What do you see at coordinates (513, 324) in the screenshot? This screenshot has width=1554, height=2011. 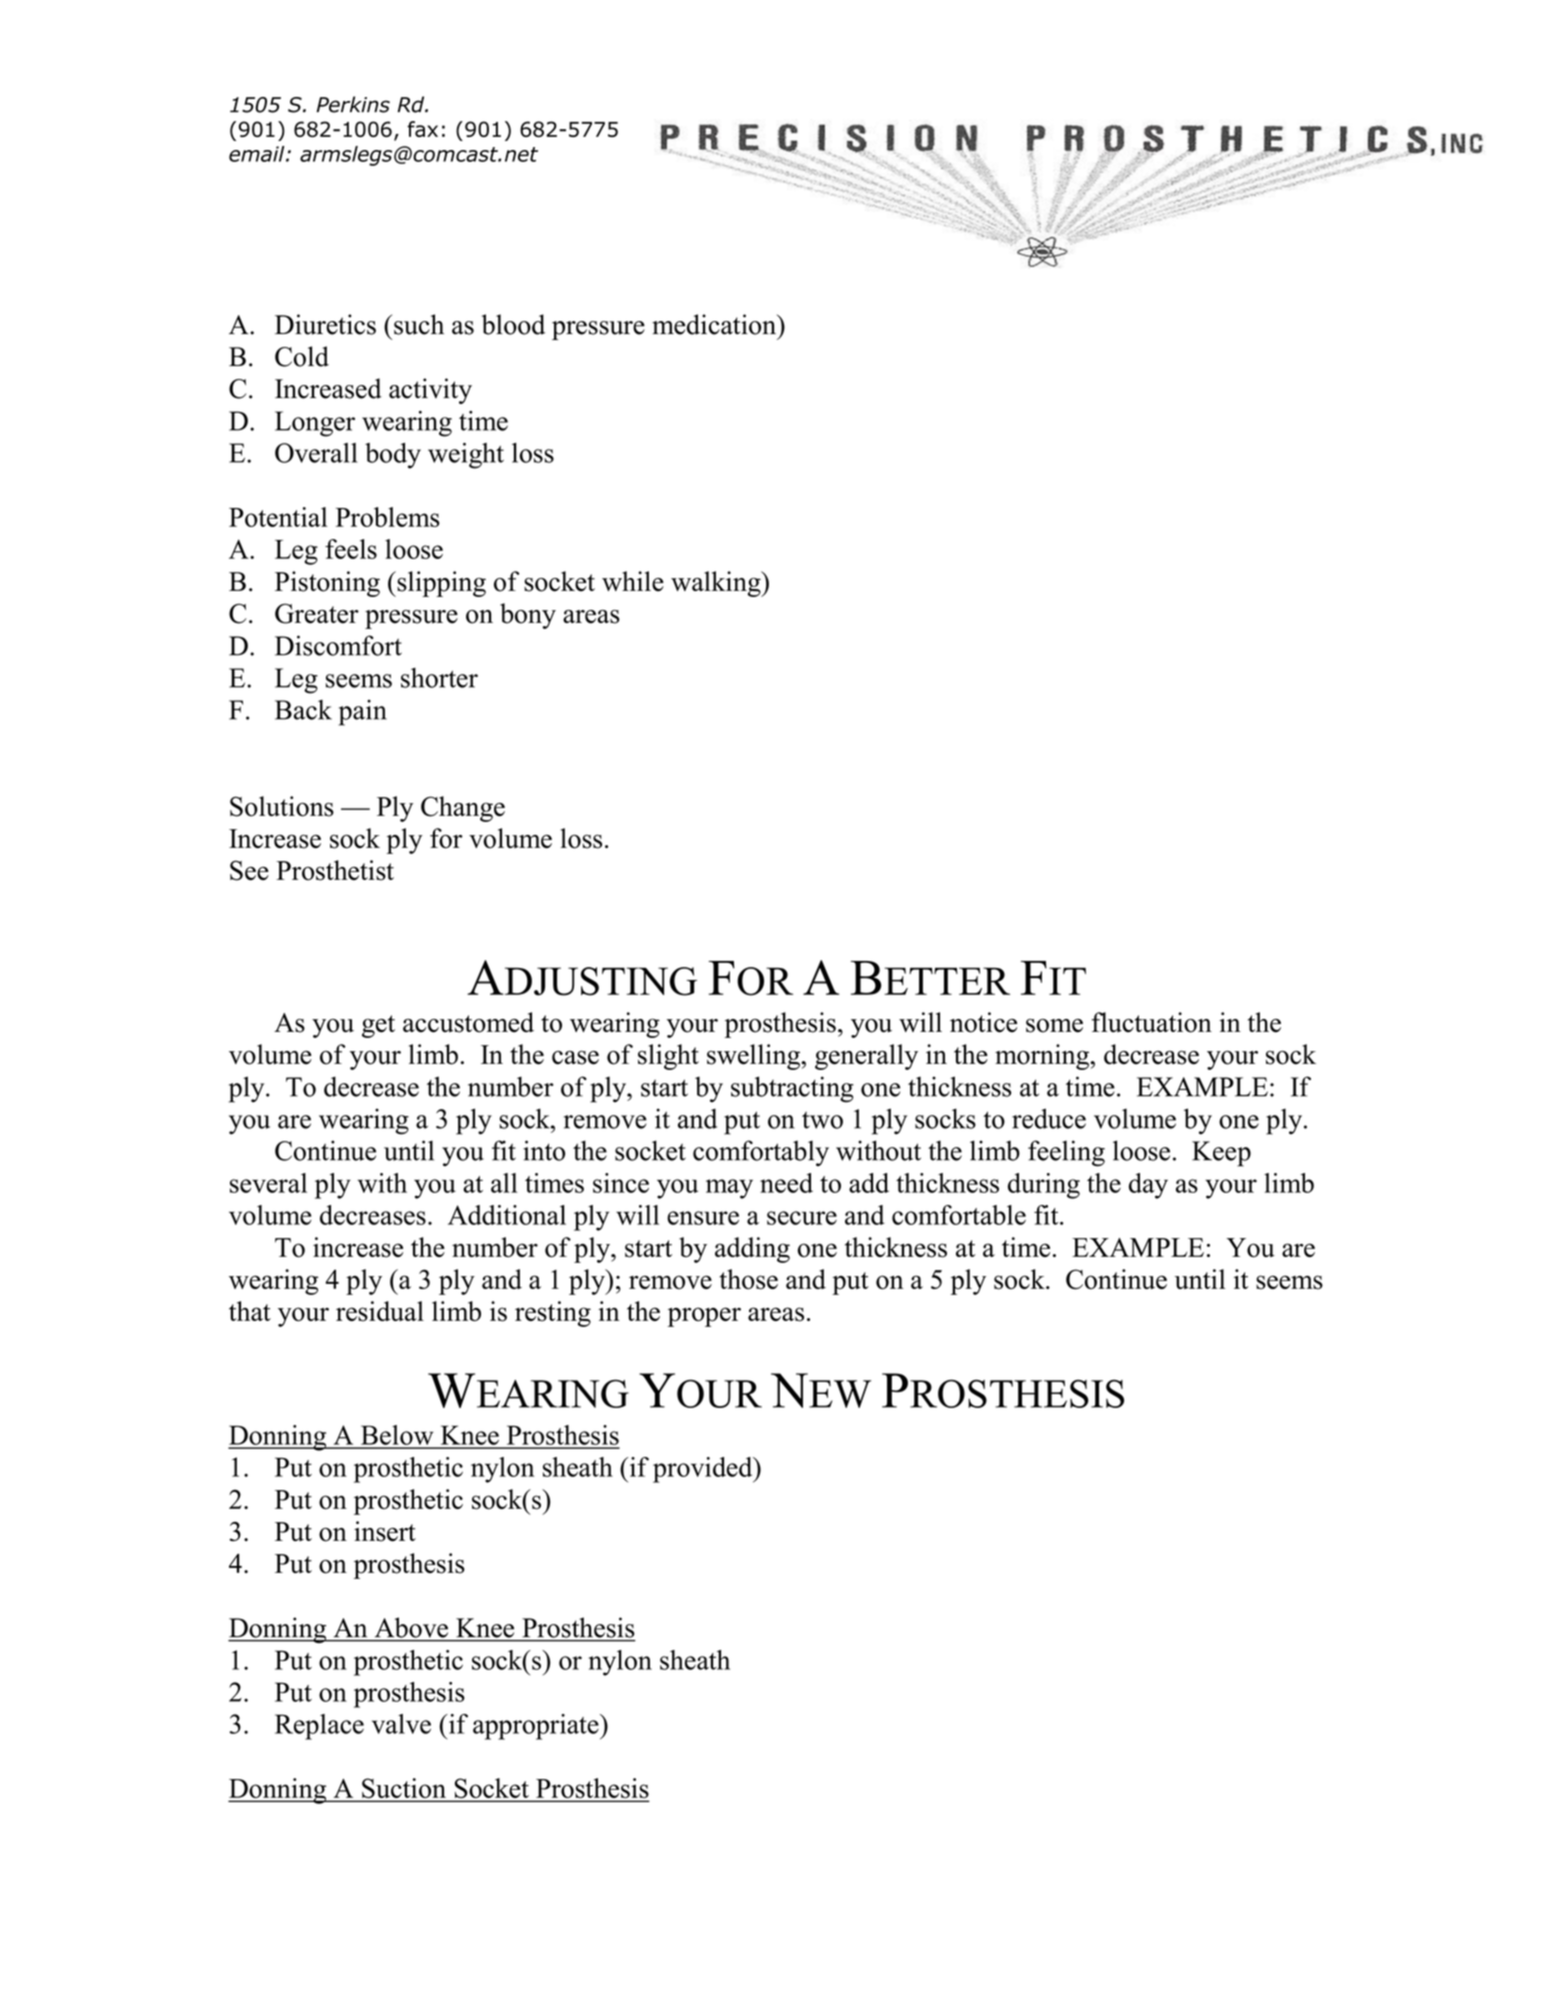 I see `blood` at bounding box center [513, 324].
